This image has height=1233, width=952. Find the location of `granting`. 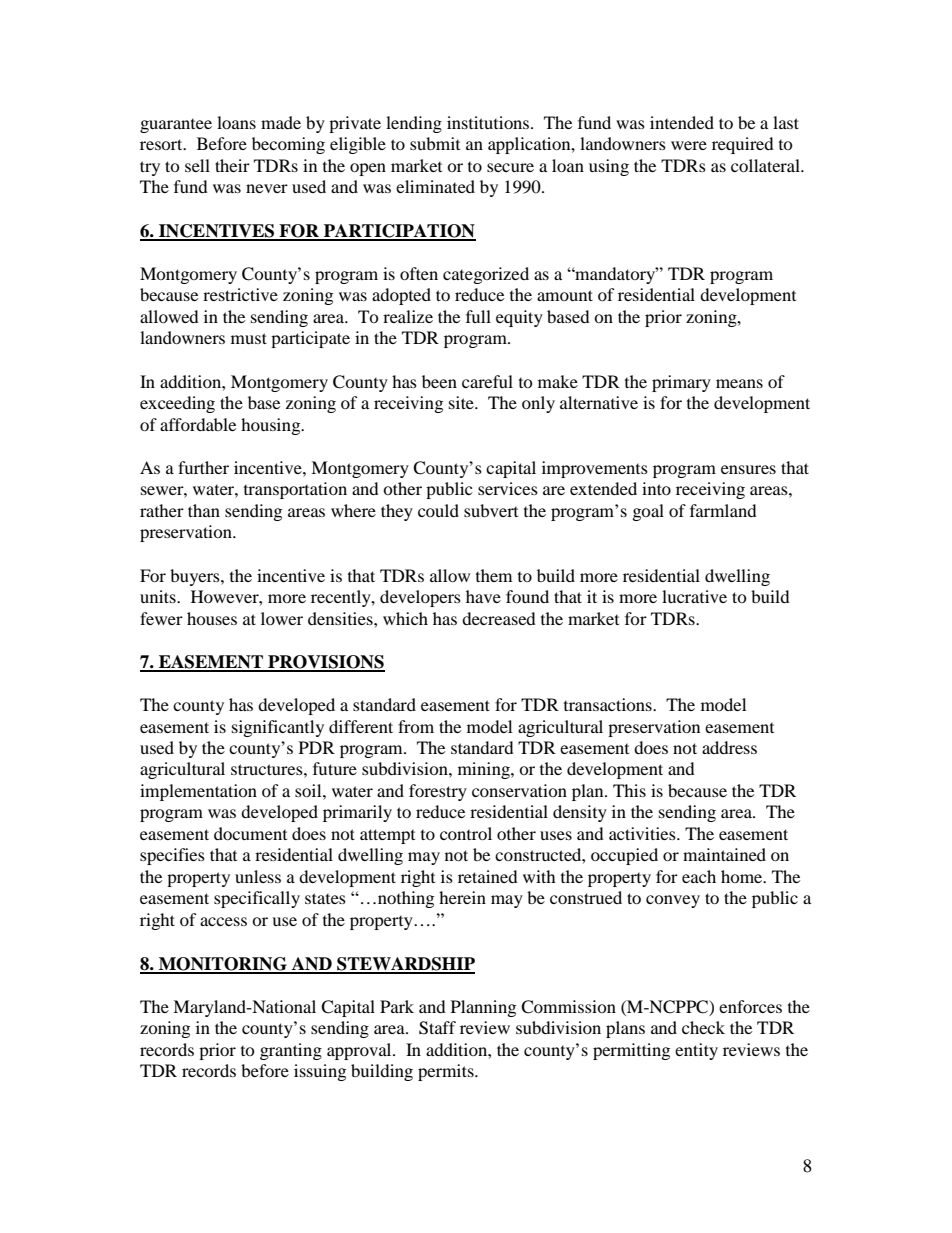

granting is located at coordinates (291, 1051).
